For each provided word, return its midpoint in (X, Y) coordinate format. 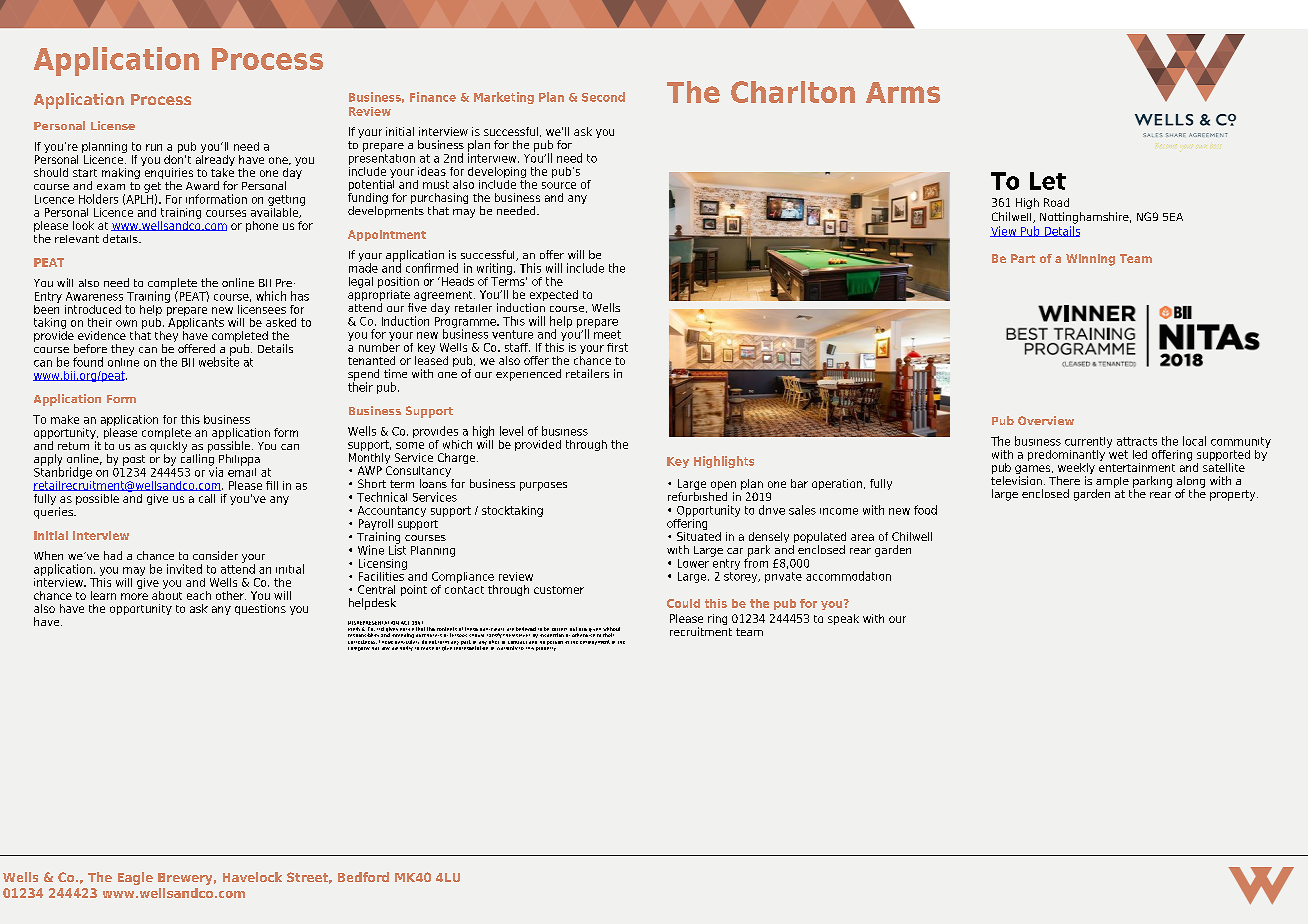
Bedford (363, 877)
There (1064, 480)
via (216, 471)
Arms (903, 92)
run (154, 147)
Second (603, 97)
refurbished (697, 496)
